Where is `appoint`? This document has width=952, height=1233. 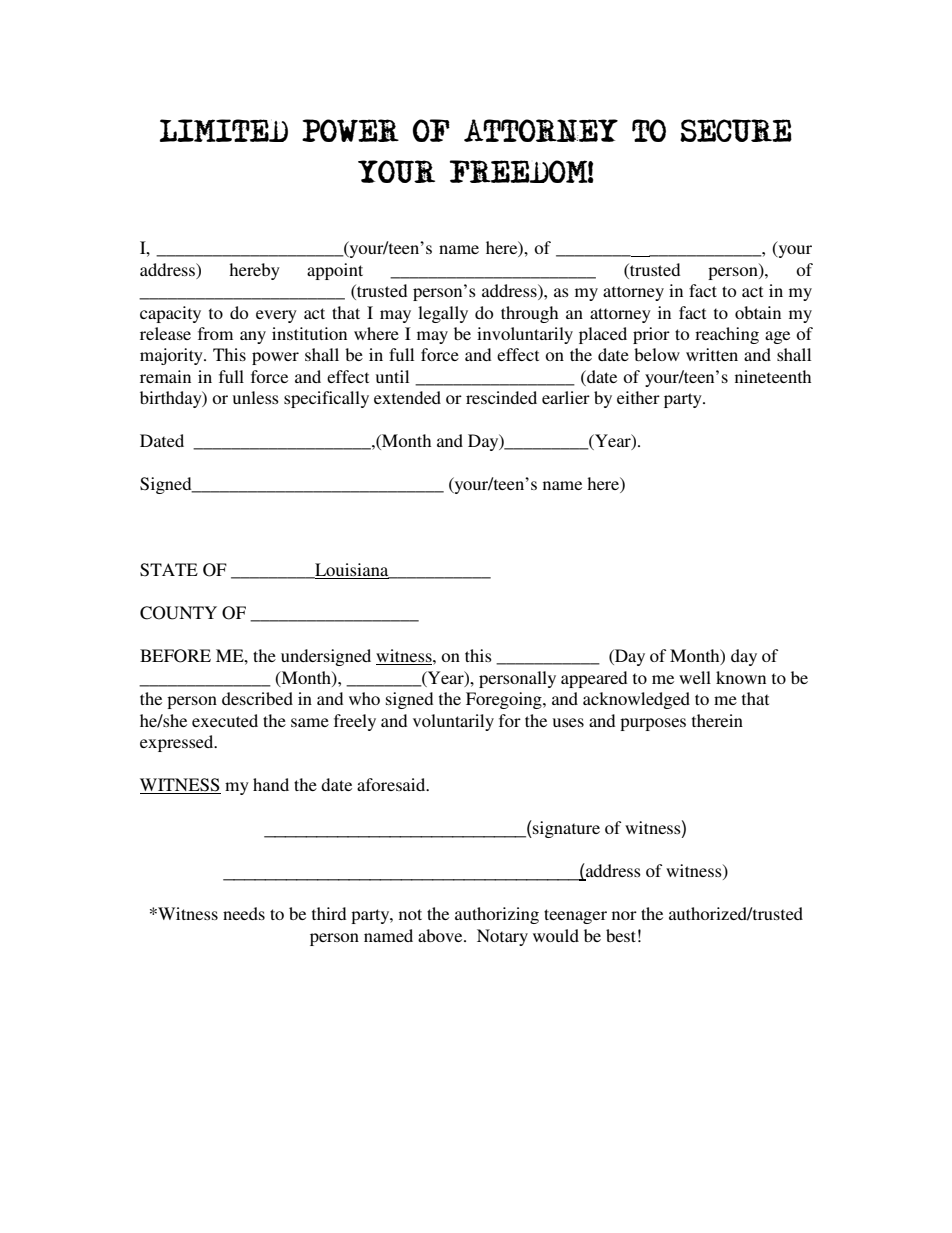 appoint is located at coordinates (335, 271).
